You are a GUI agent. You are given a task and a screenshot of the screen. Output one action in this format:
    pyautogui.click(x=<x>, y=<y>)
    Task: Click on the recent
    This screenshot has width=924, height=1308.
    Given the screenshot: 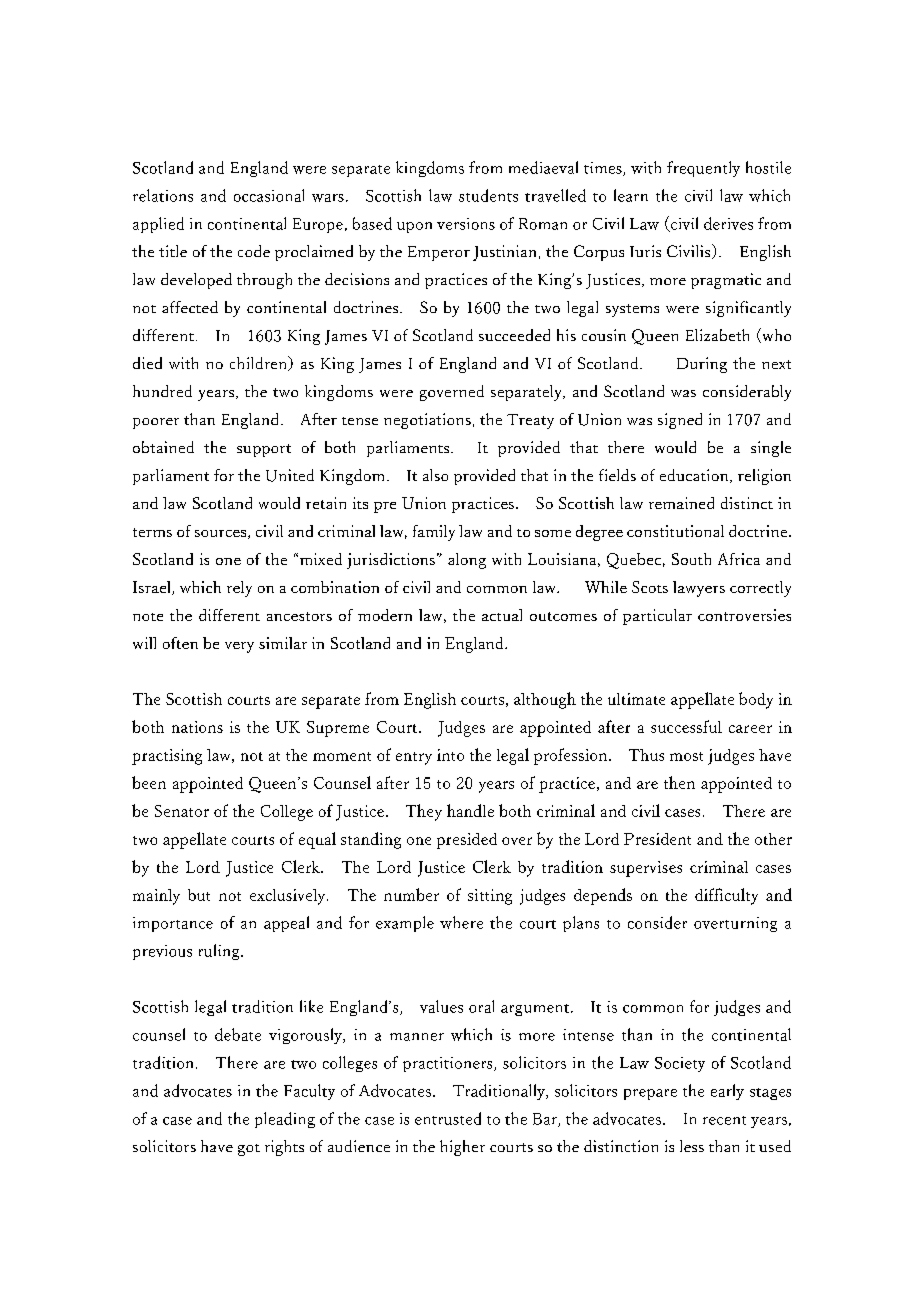 What is the action you would take?
    pyautogui.click(x=724, y=1120)
